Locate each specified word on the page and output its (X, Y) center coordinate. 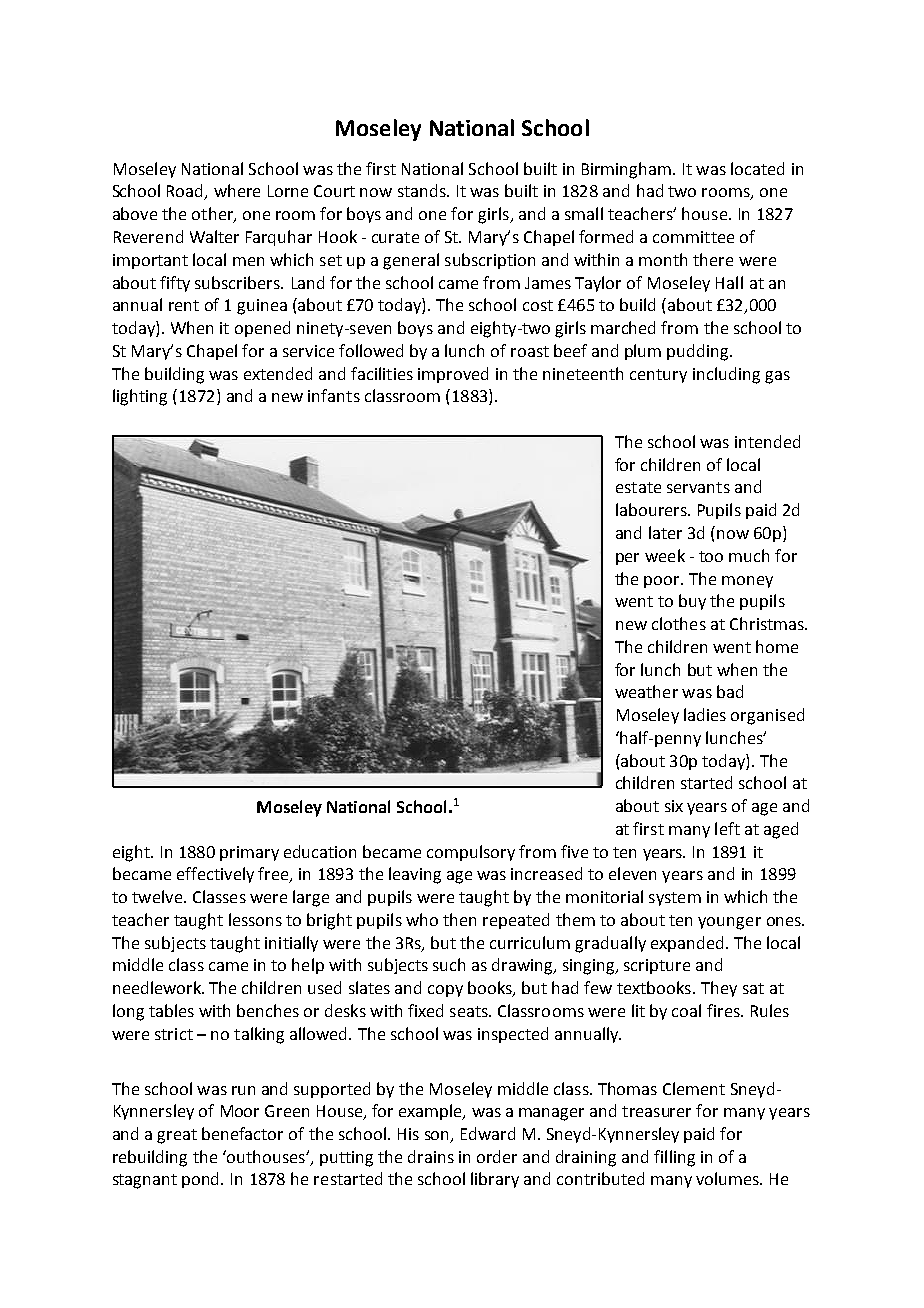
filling (674, 1158)
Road (186, 192)
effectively (215, 875)
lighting (140, 397)
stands (423, 190)
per (627, 559)
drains (431, 1156)
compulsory (471, 853)
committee (693, 237)
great (177, 1136)
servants (698, 487)
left (727, 828)
